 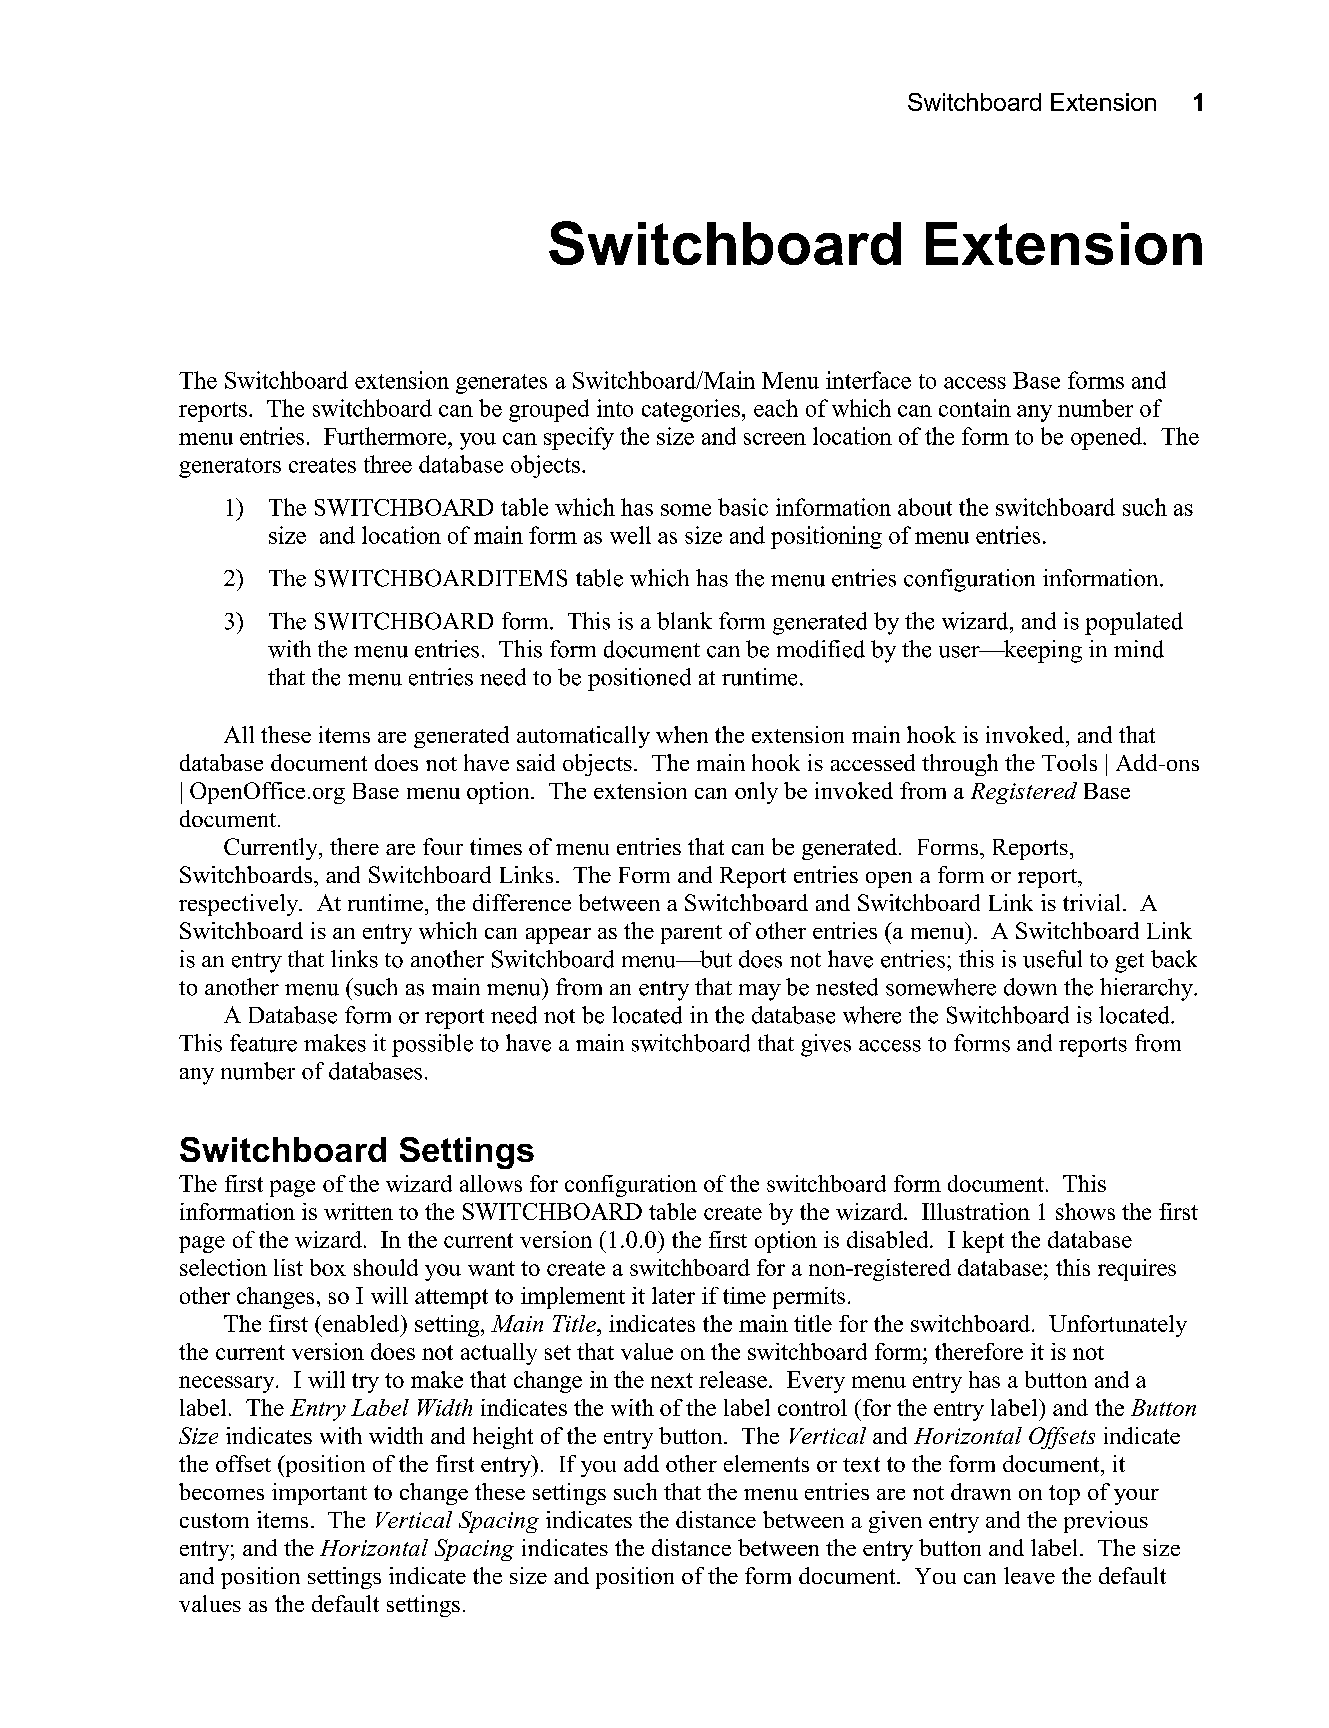 I want to click on later, so click(x=673, y=1295).
